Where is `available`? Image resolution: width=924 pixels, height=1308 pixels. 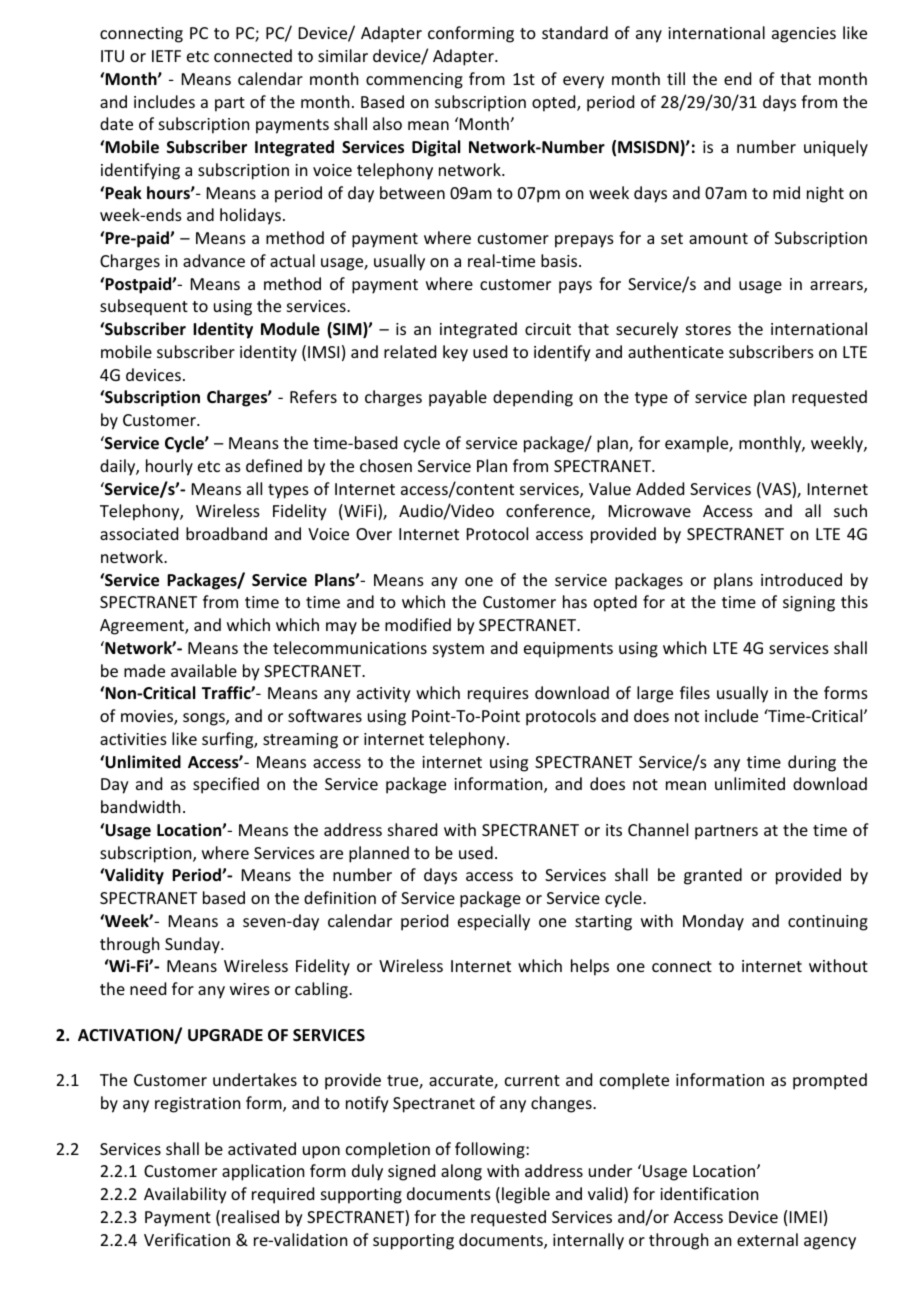 available is located at coordinates (204, 670).
